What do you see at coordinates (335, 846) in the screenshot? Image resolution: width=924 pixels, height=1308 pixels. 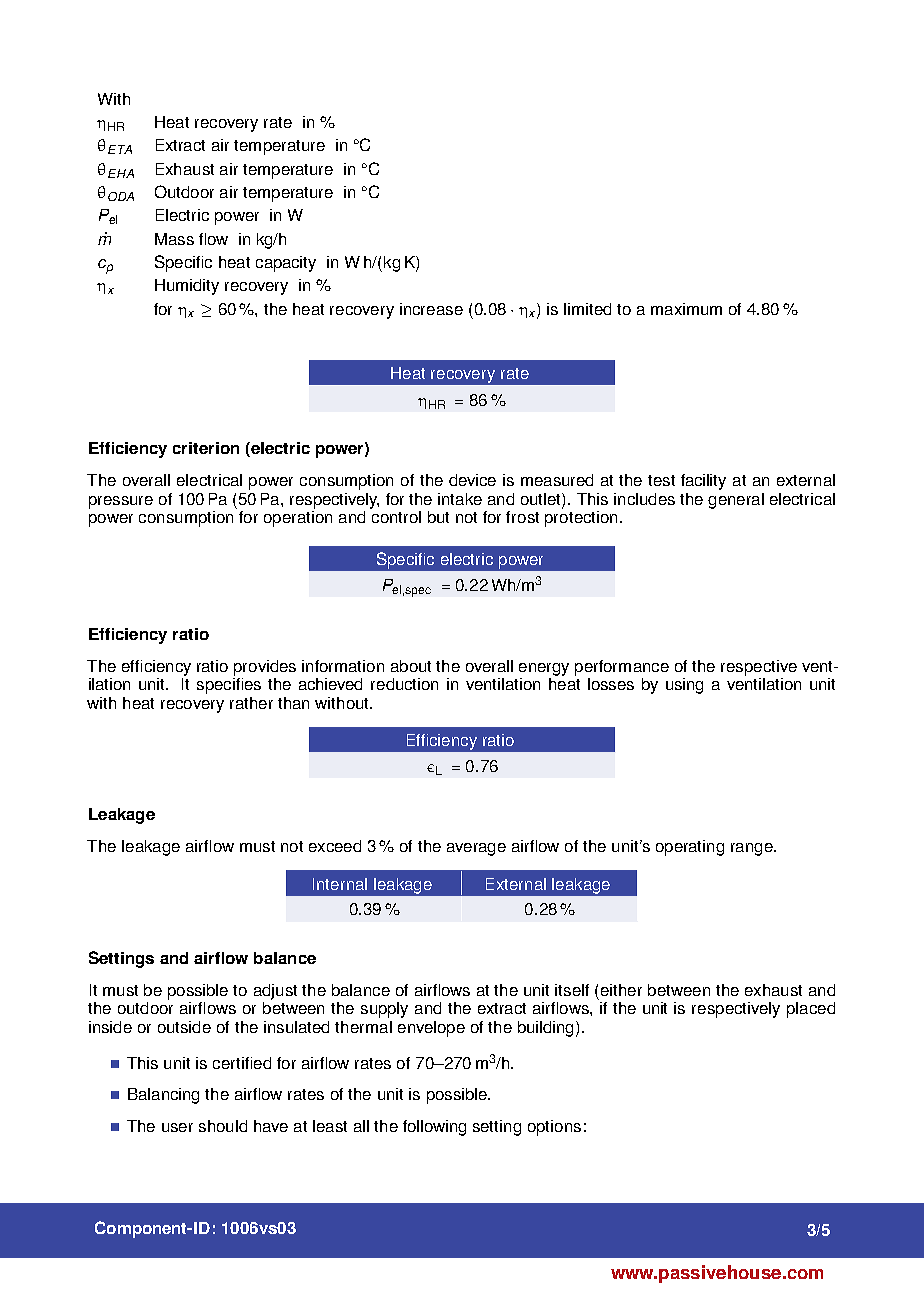 I see `exceed` at bounding box center [335, 846].
